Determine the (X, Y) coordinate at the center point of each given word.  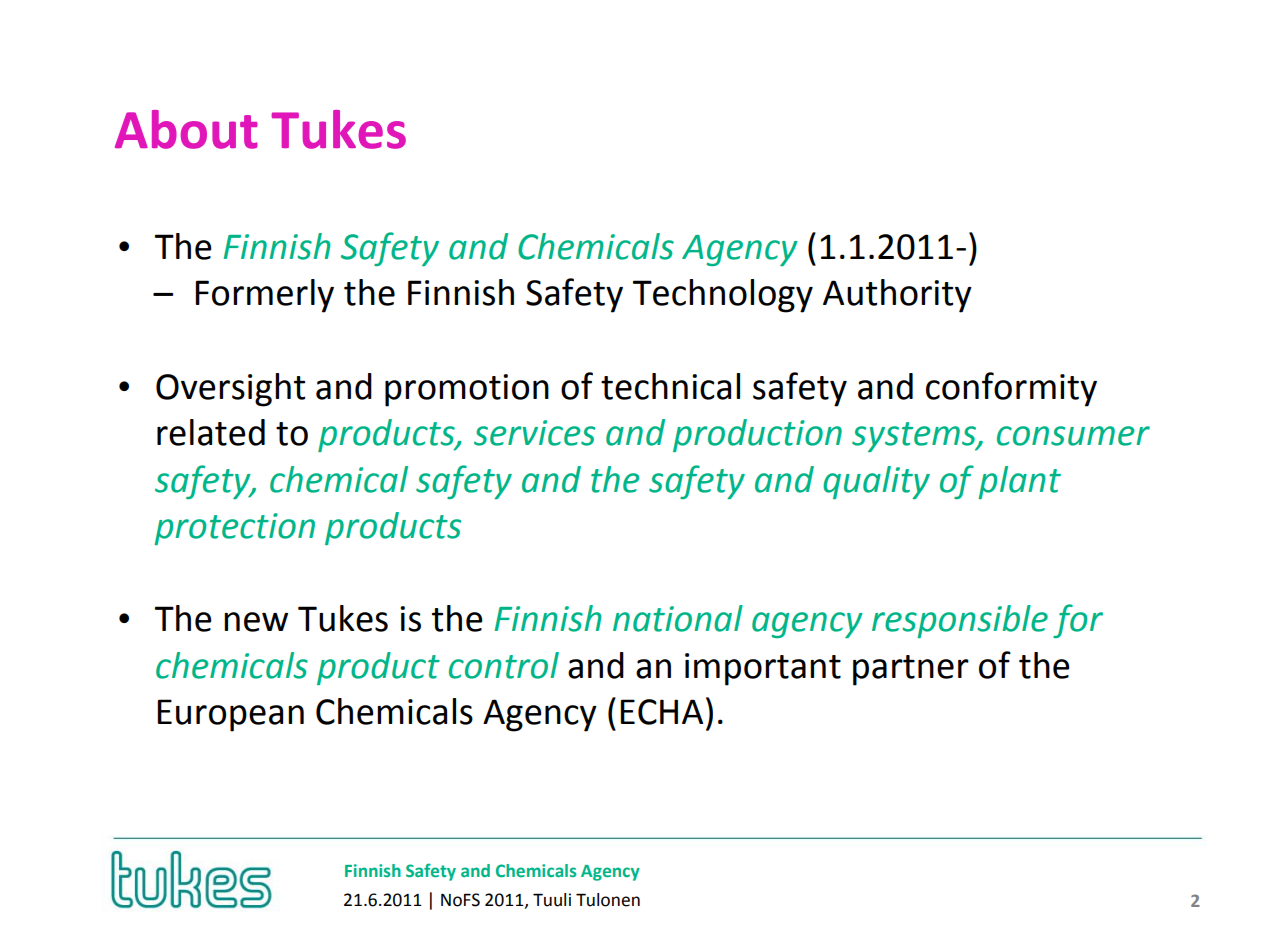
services (534, 433)
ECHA (661, 712)
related (211, 432)
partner (911, 670)
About (186, 129)
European (230, 715)
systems (915, 437)
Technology (723, 296)
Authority (897, 296)
